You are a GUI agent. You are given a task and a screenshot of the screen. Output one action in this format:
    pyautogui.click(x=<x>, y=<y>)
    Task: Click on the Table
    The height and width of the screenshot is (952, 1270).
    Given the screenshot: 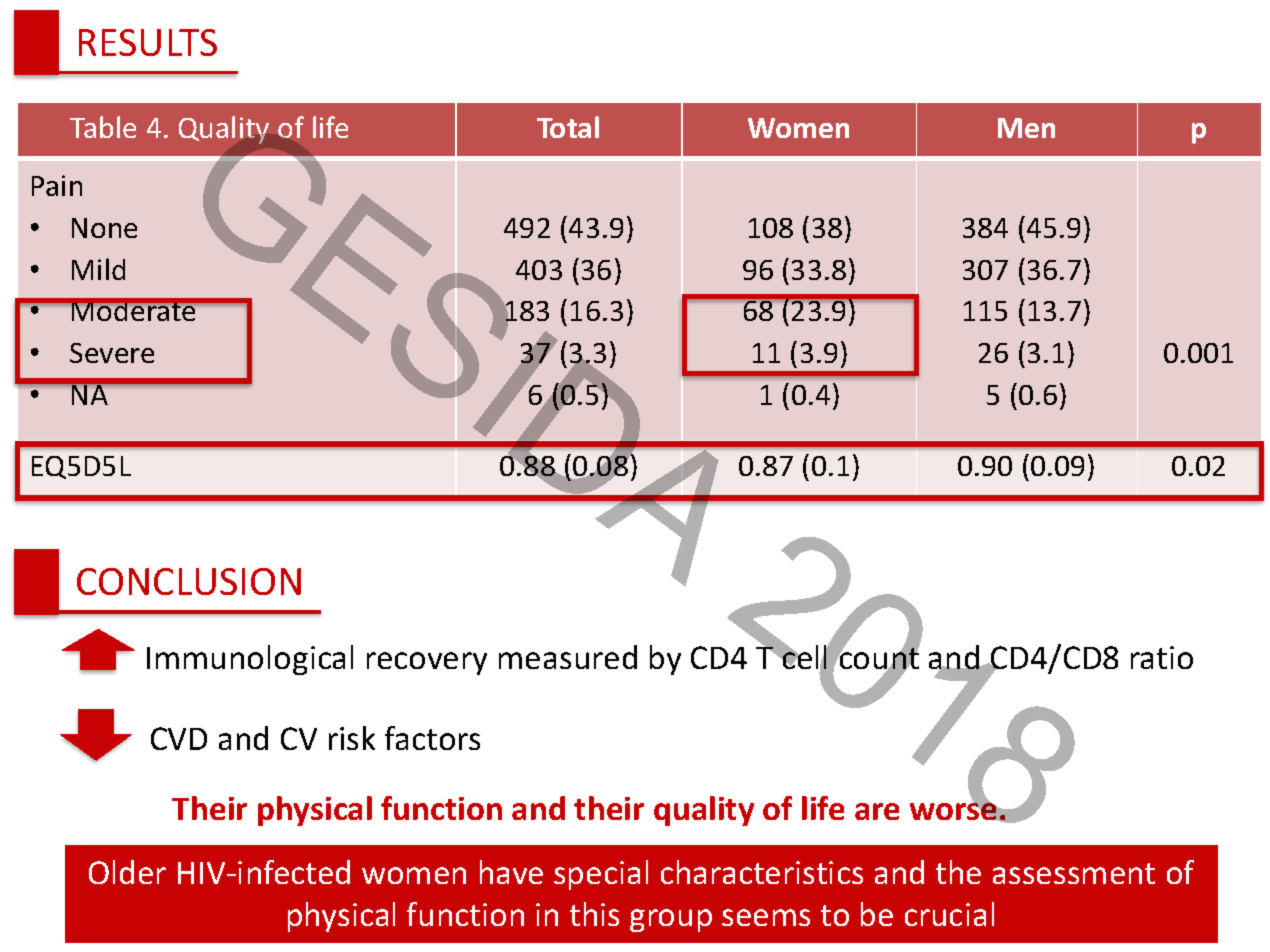 What is the action you would take?
    pyautogui.click(x=103, y=127)
